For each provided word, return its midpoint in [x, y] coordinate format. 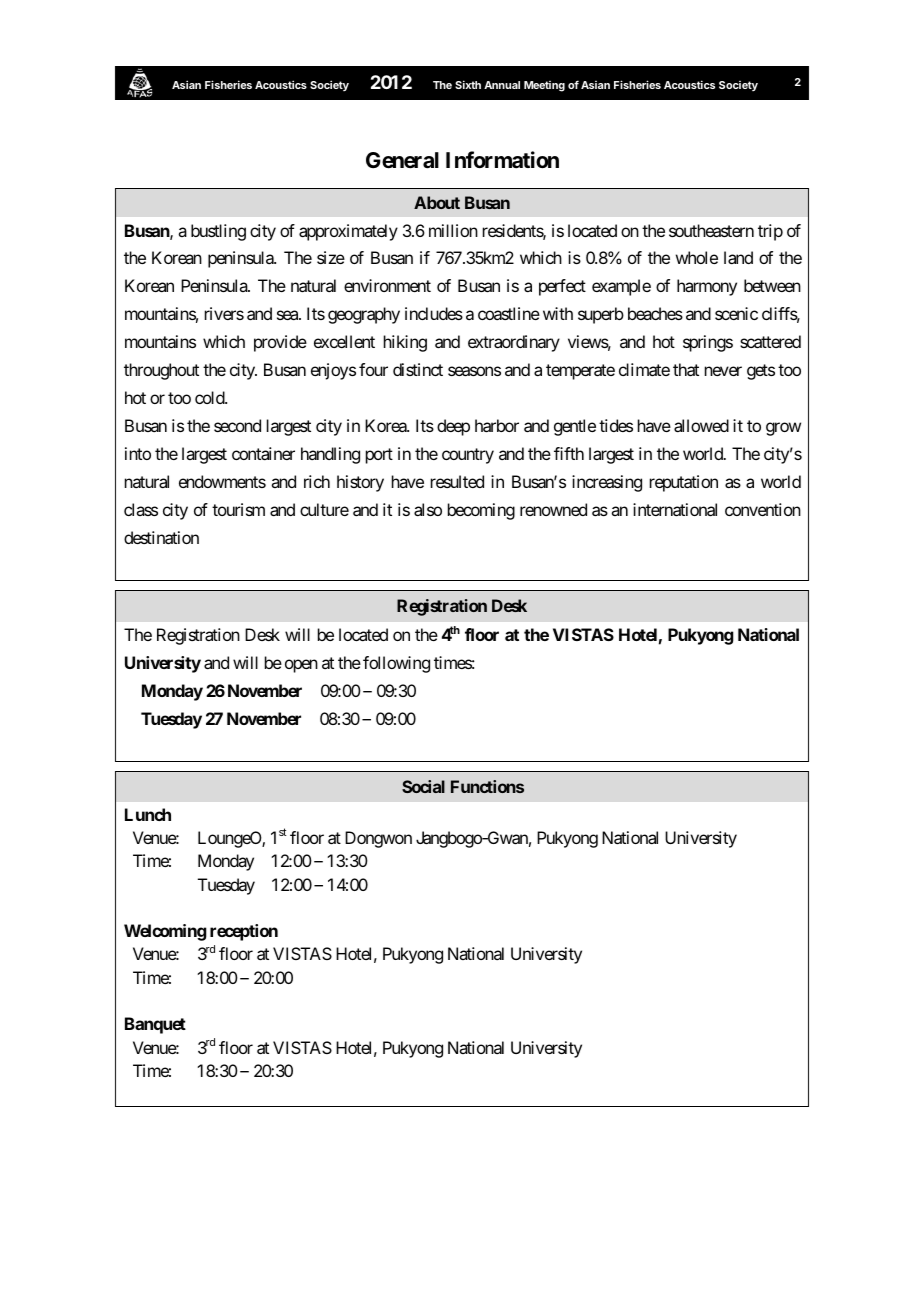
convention [763, 509]
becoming [481, 511]
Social [423, 786]
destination [161, 537]
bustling [218, 232]
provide [280, 343]
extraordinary [514, 343]
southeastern [711, 230]
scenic [736, 313]
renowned [553, 509]
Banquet [155, 1025]
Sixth [468, 84]
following [396, 664]
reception [244, 932]
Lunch [148, 814]
